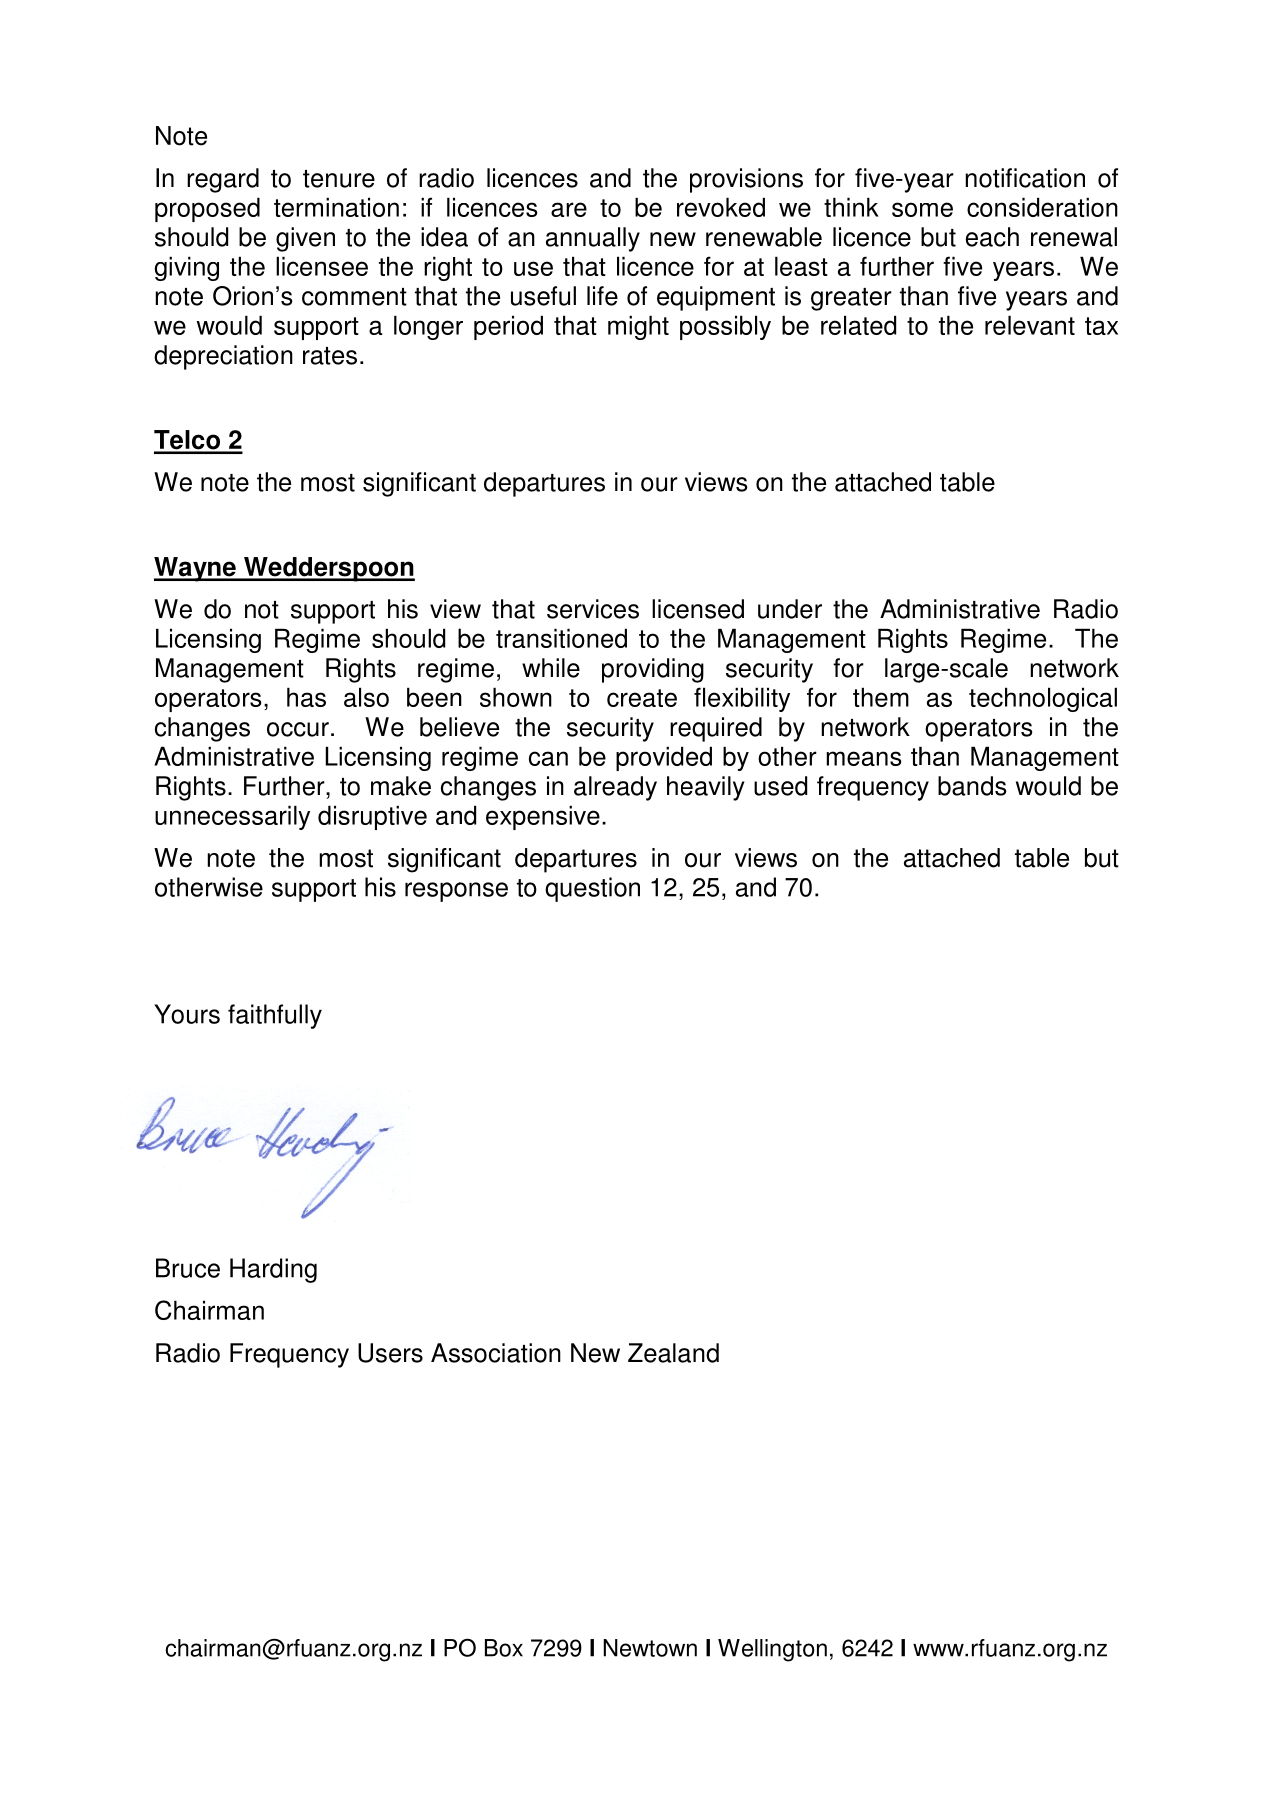  What do you see at coordinates (772, 1650) in the document?
I see `Wellington` at bounding box center [772, 1650].
